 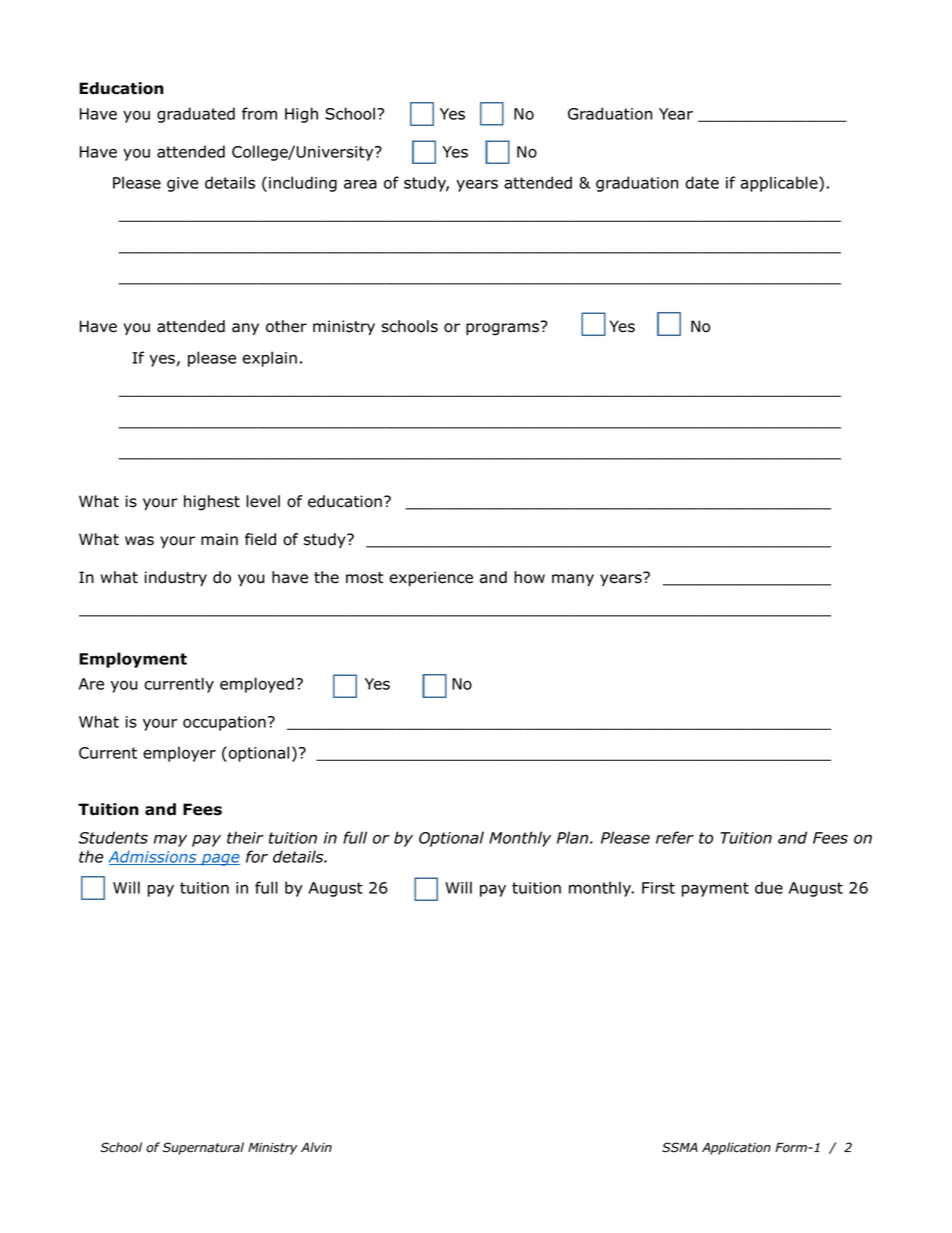 What do you see at coordinates (360, 184) in the screenshot?
I see `area` at bounding box center [360, 184].
